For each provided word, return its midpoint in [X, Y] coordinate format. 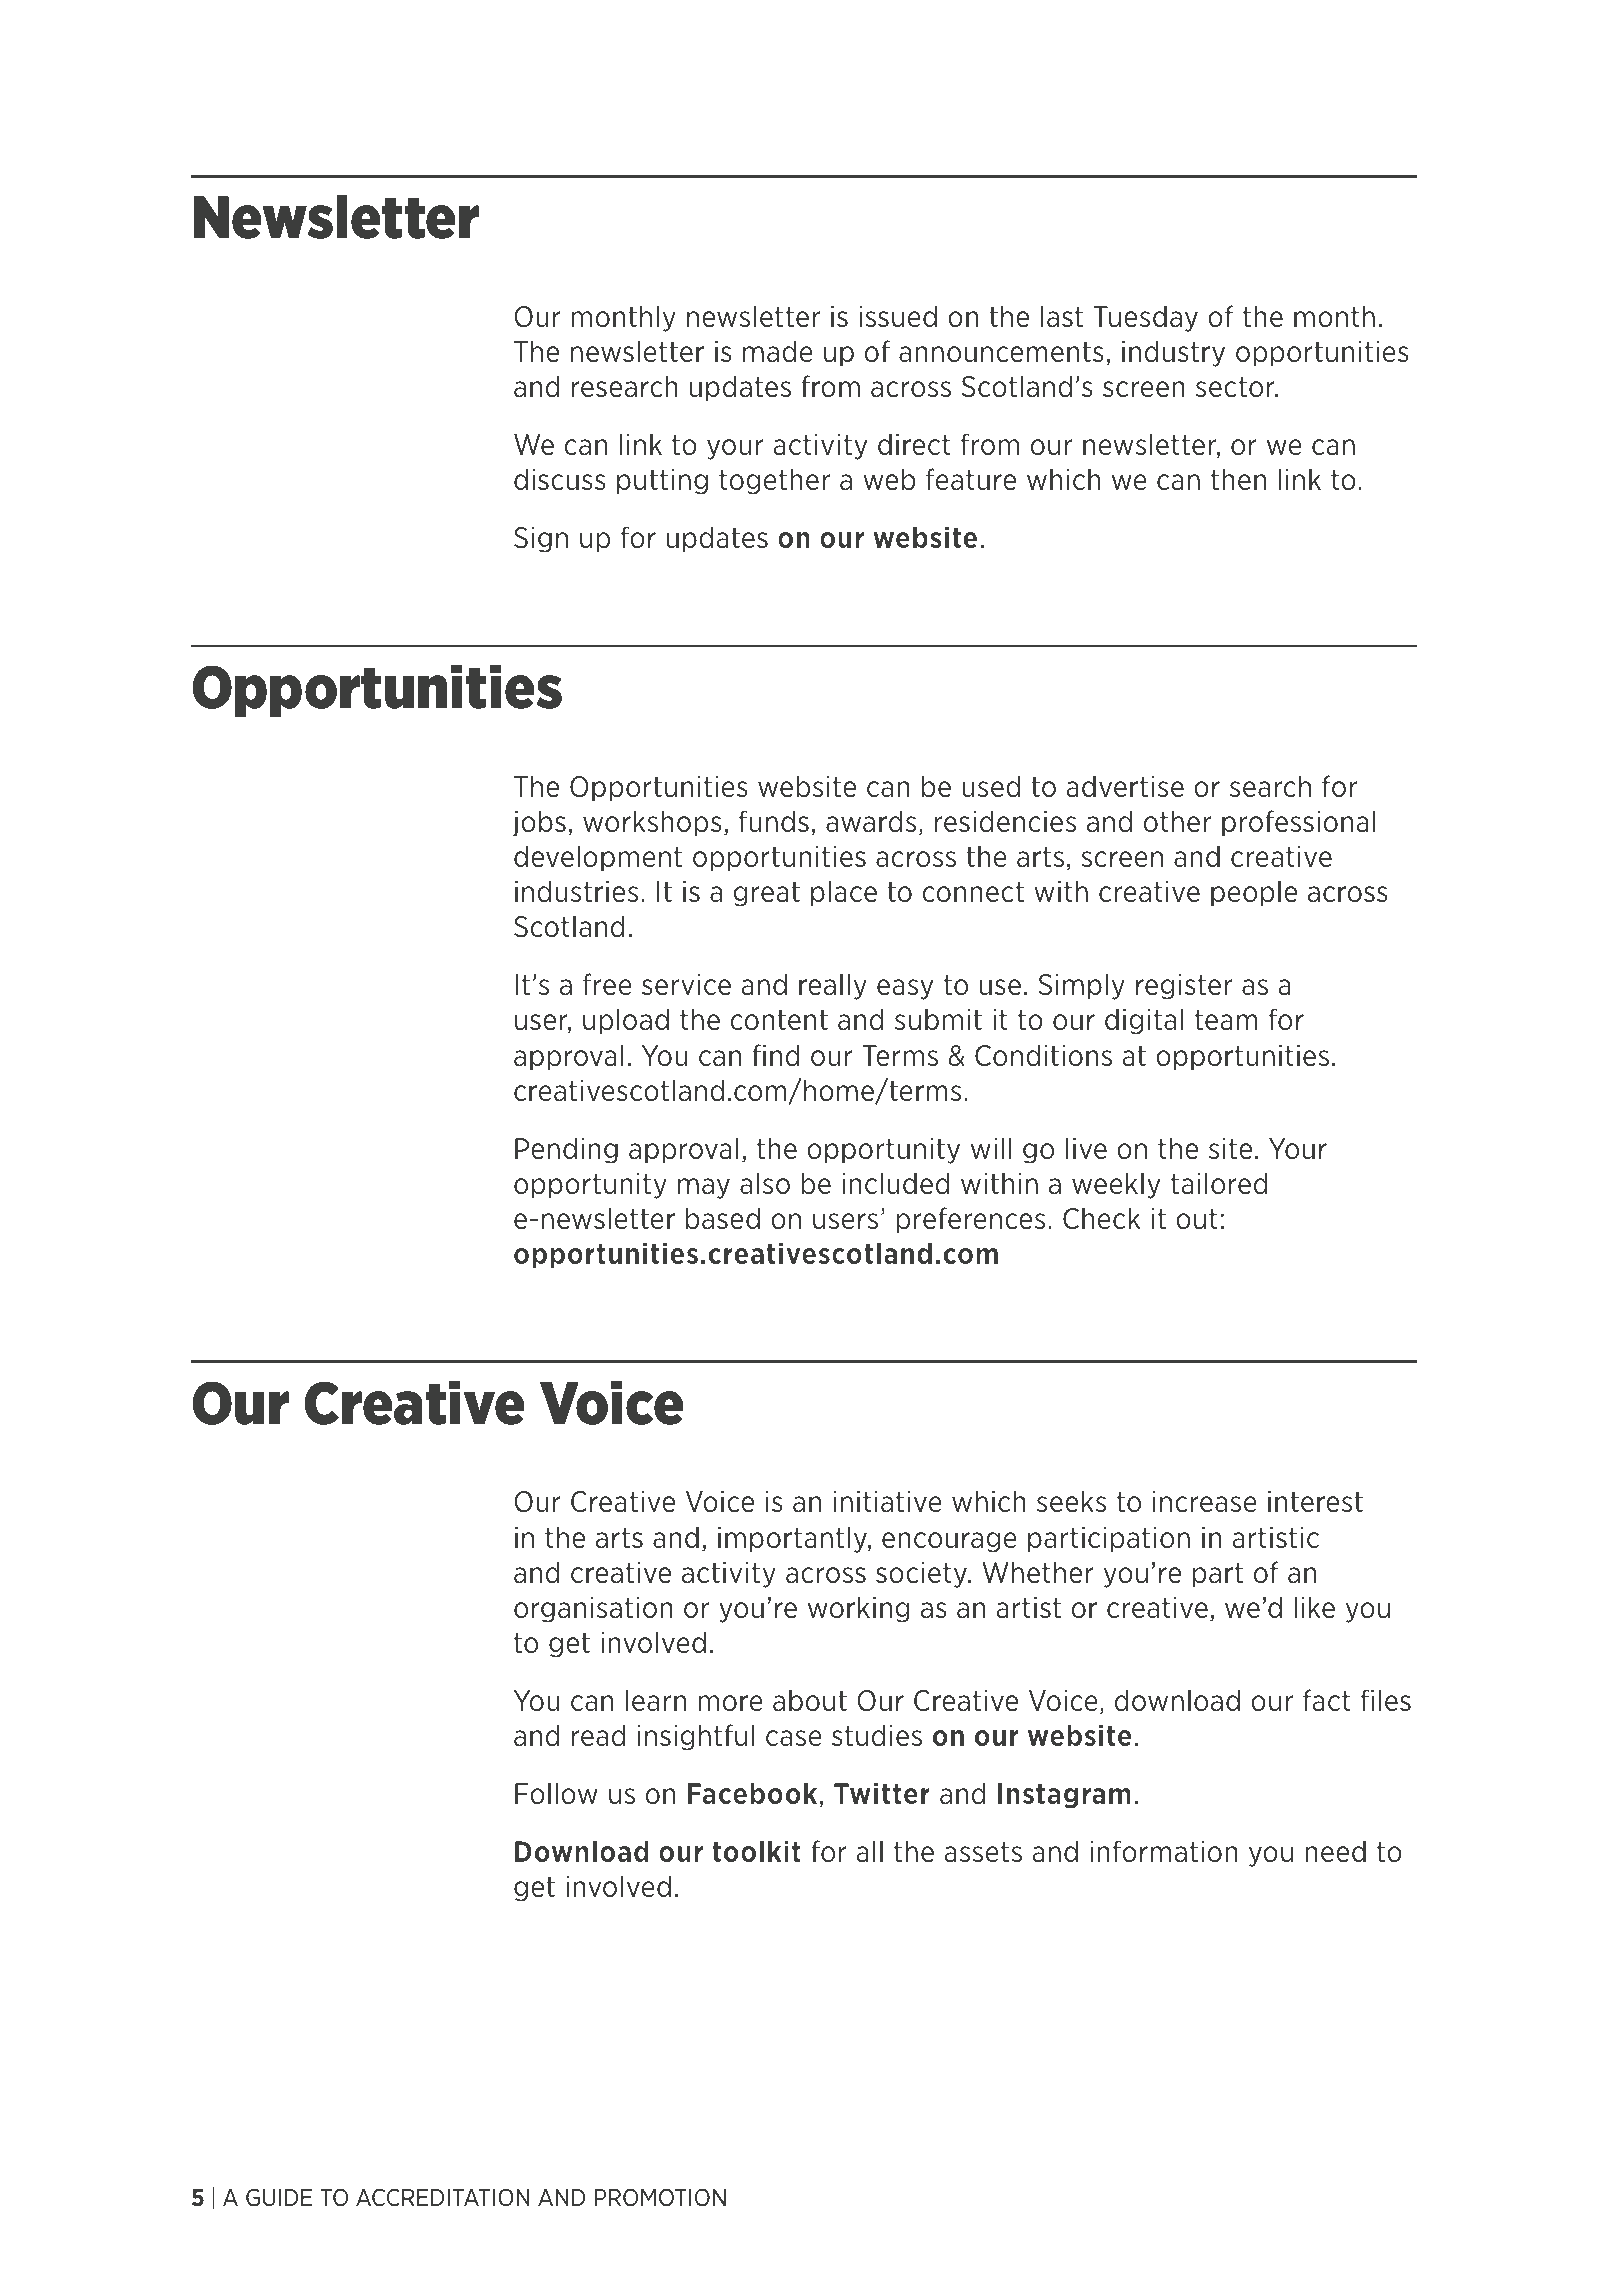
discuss [560, 479]
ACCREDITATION [443, 2197]
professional [1299, 823]
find [776, 1055]
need [1335, 1851]
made [778, 351]
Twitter [882, 1793]
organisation [593, 1610]
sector [1236, 387]
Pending [566, 1150]
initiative [888, 1502]
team [1226, 1020]
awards [871, 821]
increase [1205, 1502]
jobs [539, 823]
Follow [556, 1793]
